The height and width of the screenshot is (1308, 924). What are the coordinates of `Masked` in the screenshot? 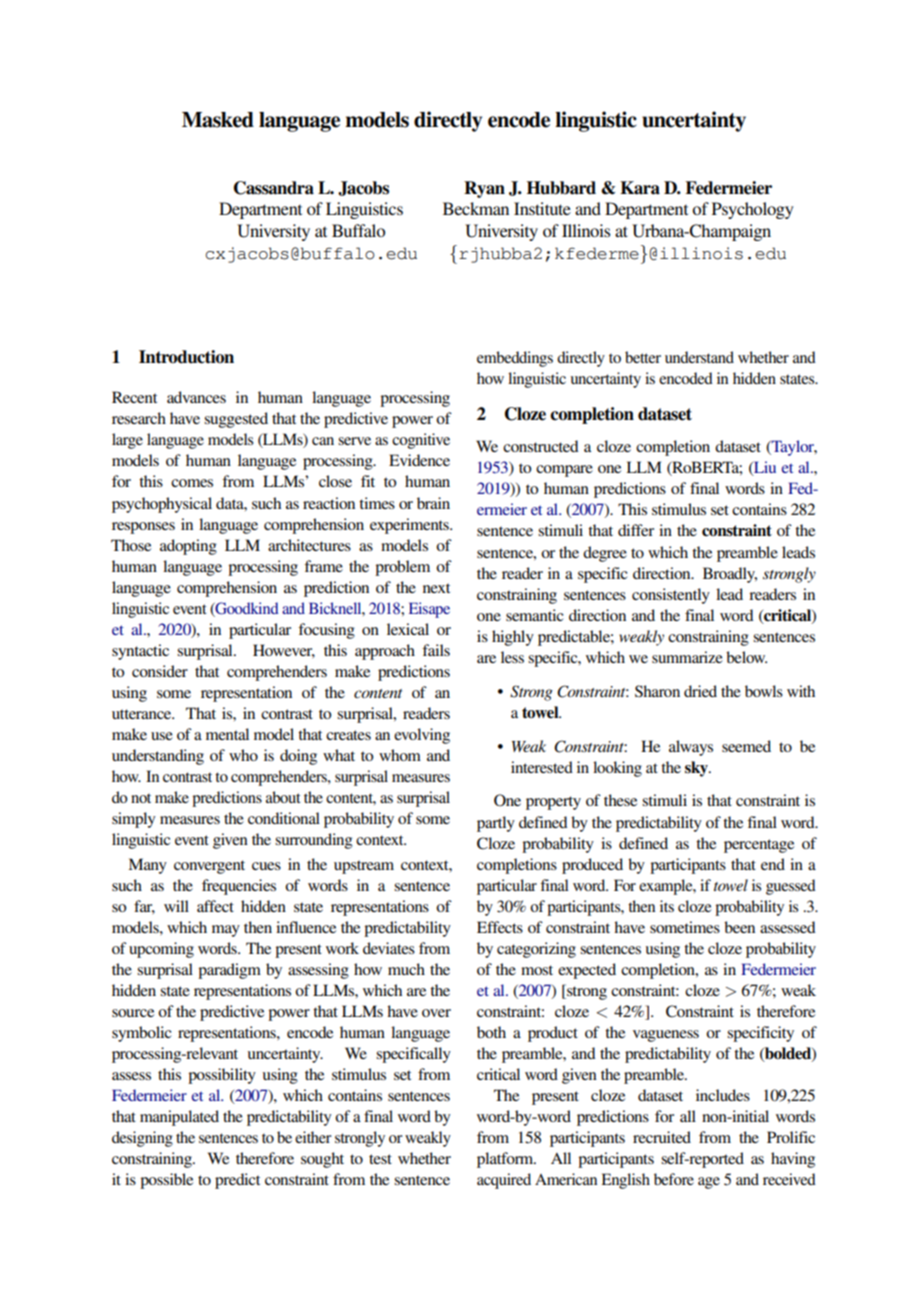 It's located at (218, 120).
